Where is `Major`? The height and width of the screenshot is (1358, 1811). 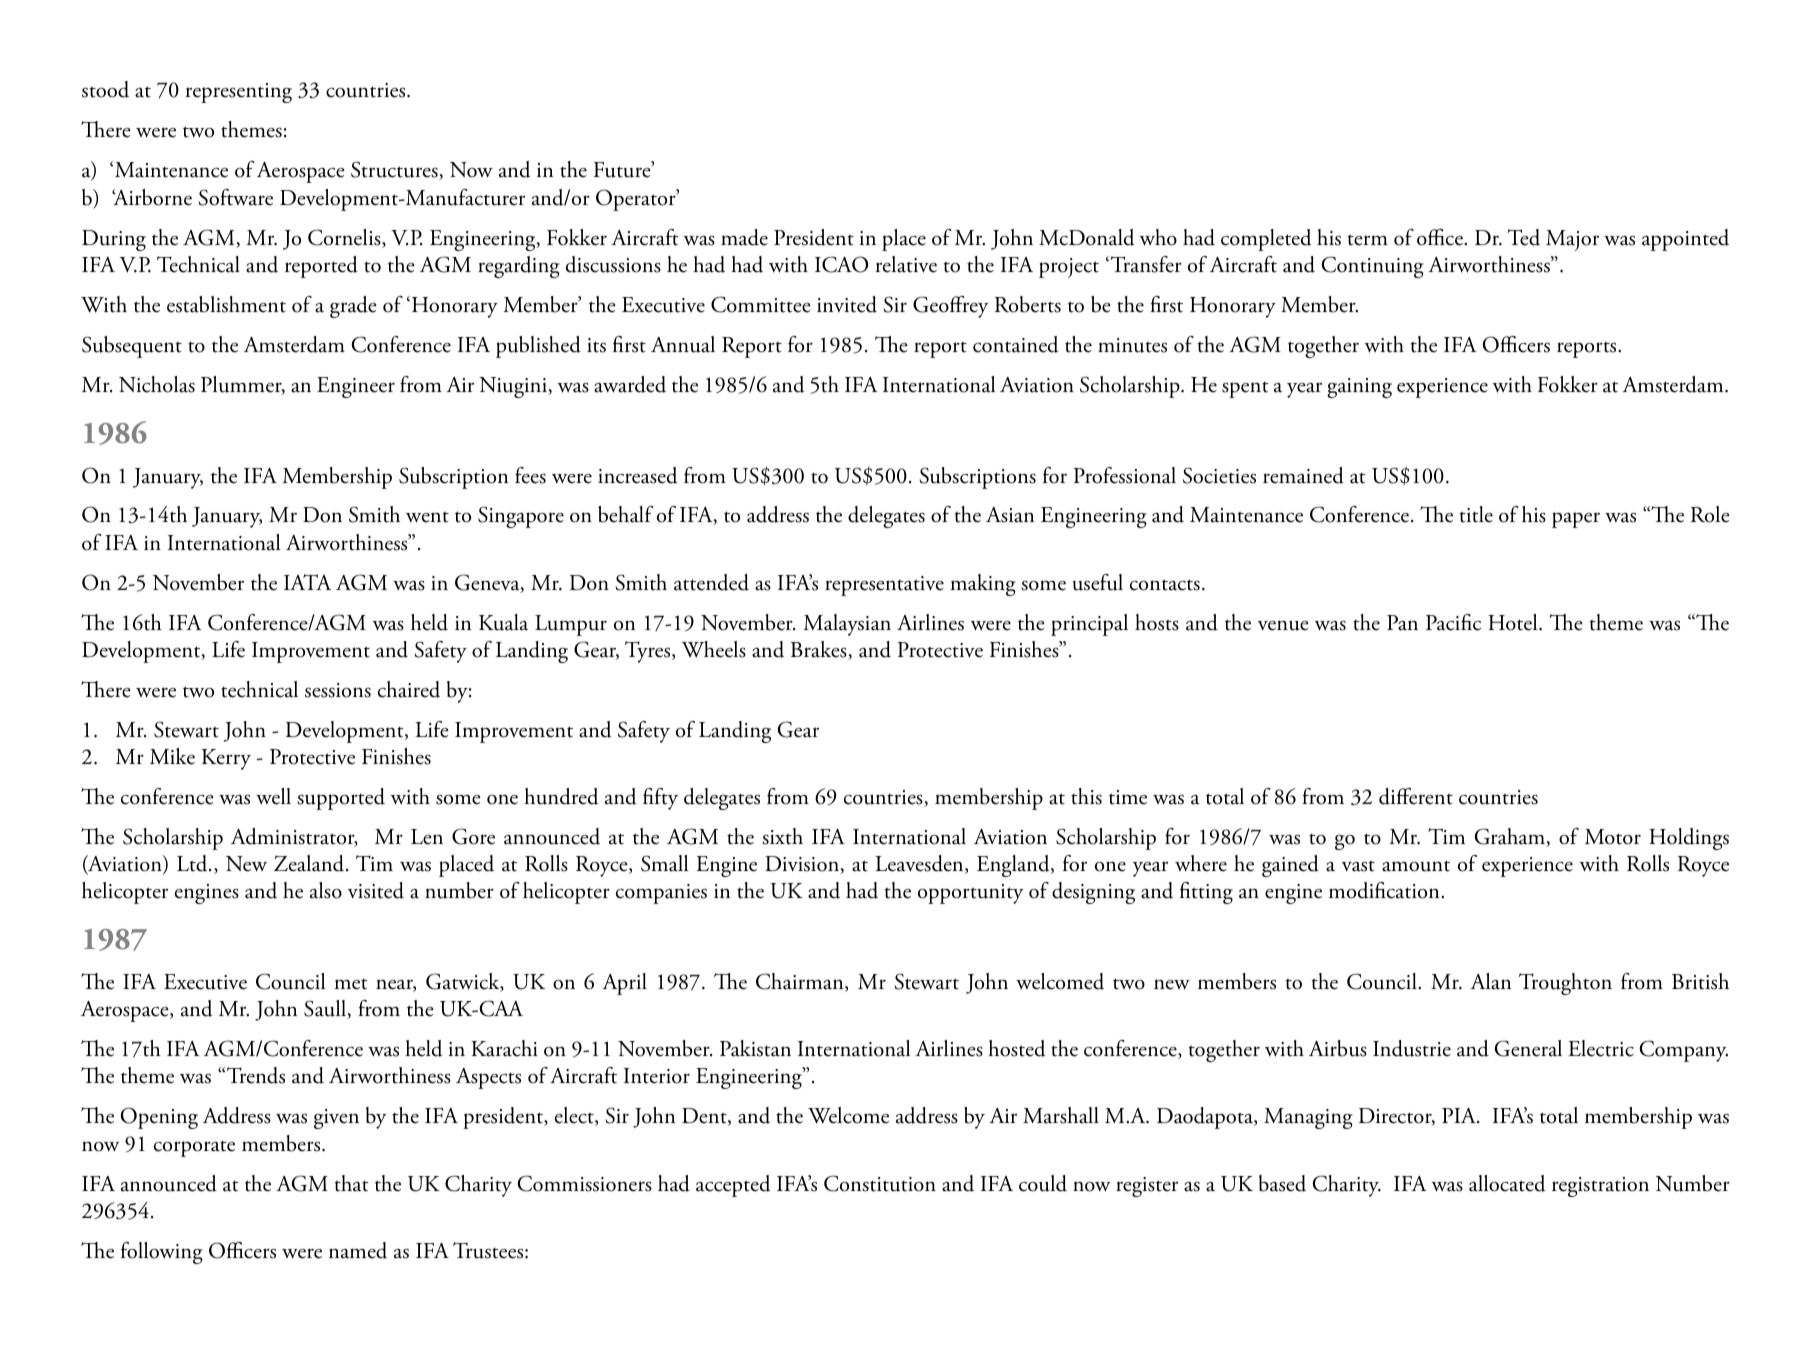
Major is located at coordinates (1572, 240).
